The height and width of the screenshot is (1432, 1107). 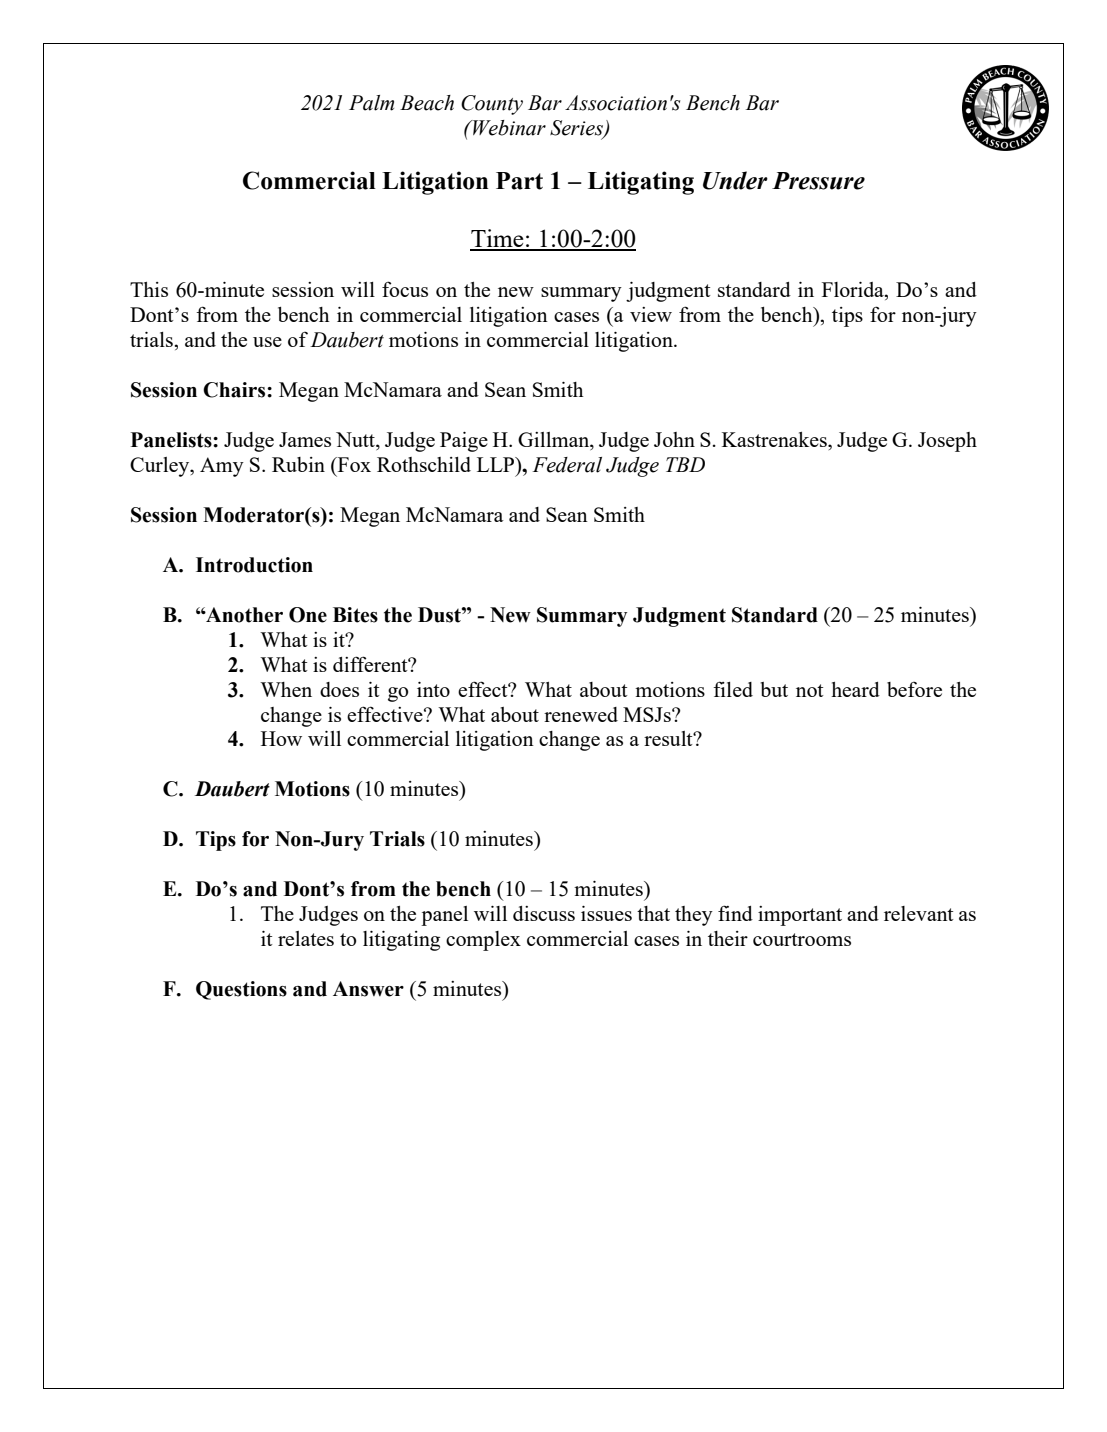 What do you see at coordinates (241, 990) in the screenshot?
I see `Questions` at bounding box center [241, 990].
